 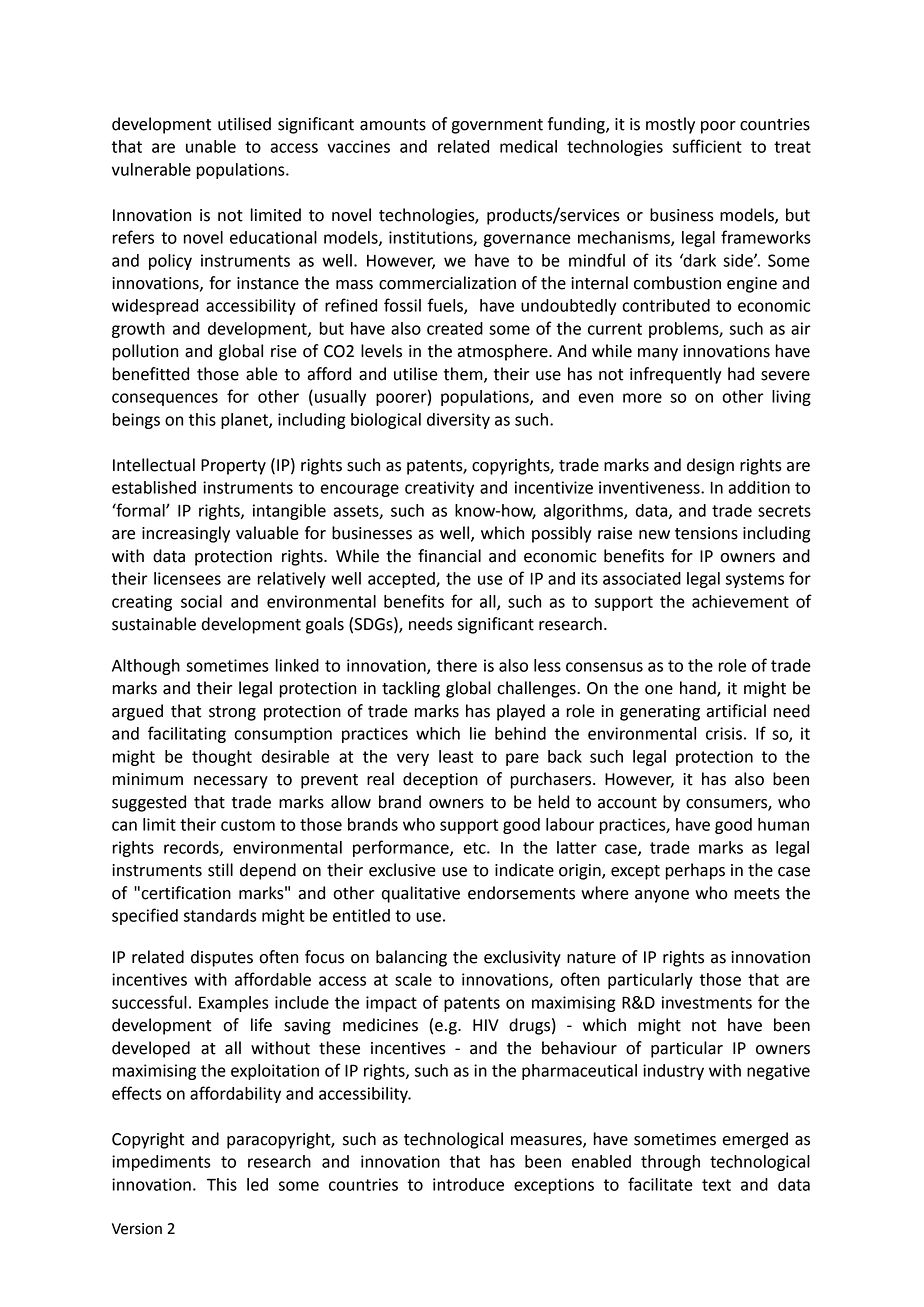 What do you see at coordinates (439, 489) in the image?
I see `creativity` at bounding box center [439, 489].
